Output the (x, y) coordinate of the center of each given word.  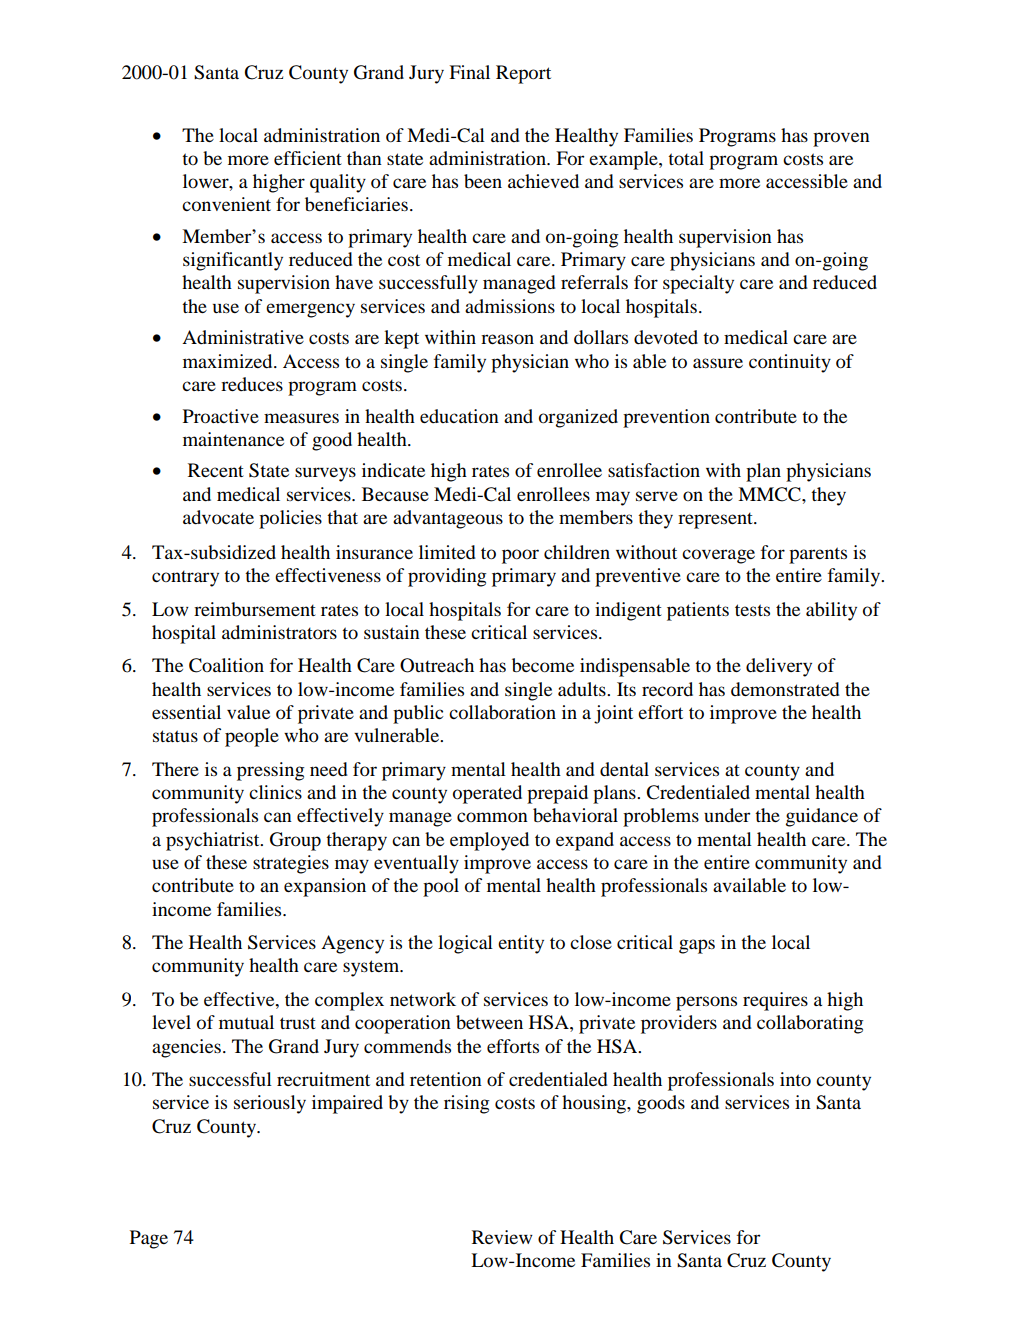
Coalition (226, 665)
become (543, 665)
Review (502, 1237)
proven (841, 139)
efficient (308, 158)
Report (523, 74)
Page (149, 1239)
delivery (779, 667)
